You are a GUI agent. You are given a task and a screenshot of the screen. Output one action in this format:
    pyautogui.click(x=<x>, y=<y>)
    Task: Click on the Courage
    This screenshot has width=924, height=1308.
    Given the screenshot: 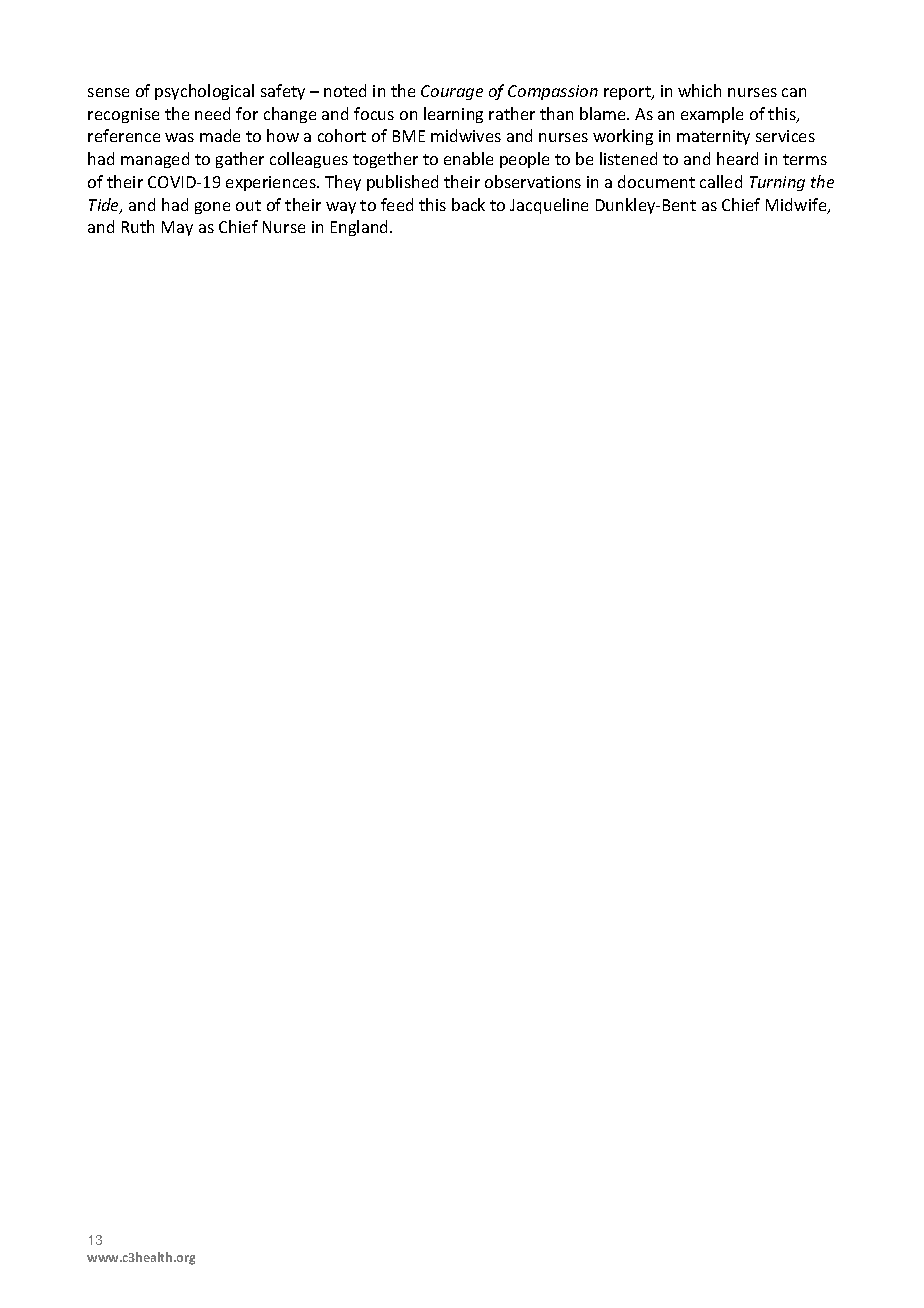 What is the action you would take?
    pyautogui.click(x=452, y=92)
